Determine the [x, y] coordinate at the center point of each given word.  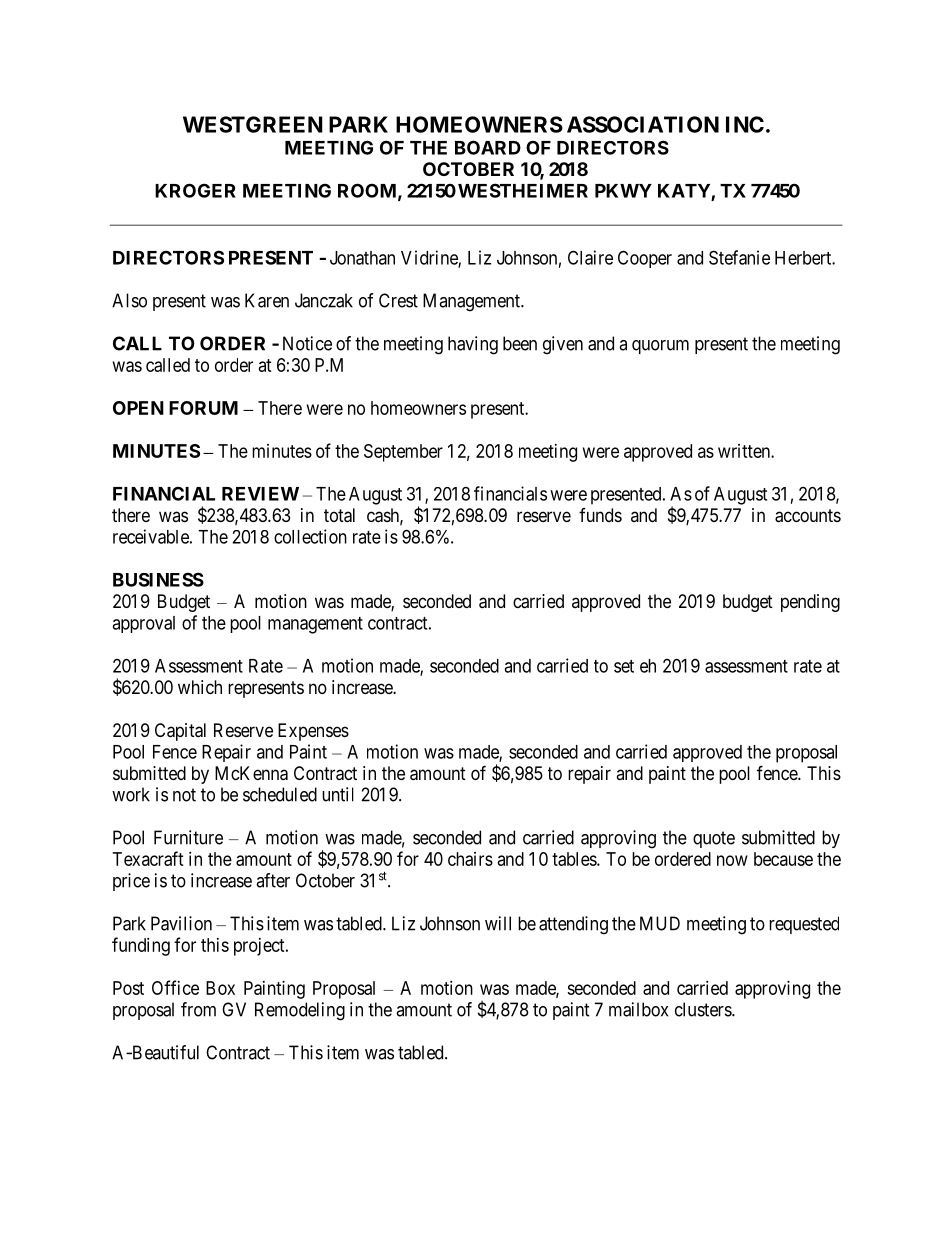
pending [810, 603]
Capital [180, 732]
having [473, 345]
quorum [660, 347]
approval [143, 624]
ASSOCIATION [643, 124]
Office [175, 987]
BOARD [488, 147]
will [498, 923]
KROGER [195, 190]
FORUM [203, 408]
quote [714, 839]
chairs [470, 859]
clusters [704, 1009]
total [339, 515]
